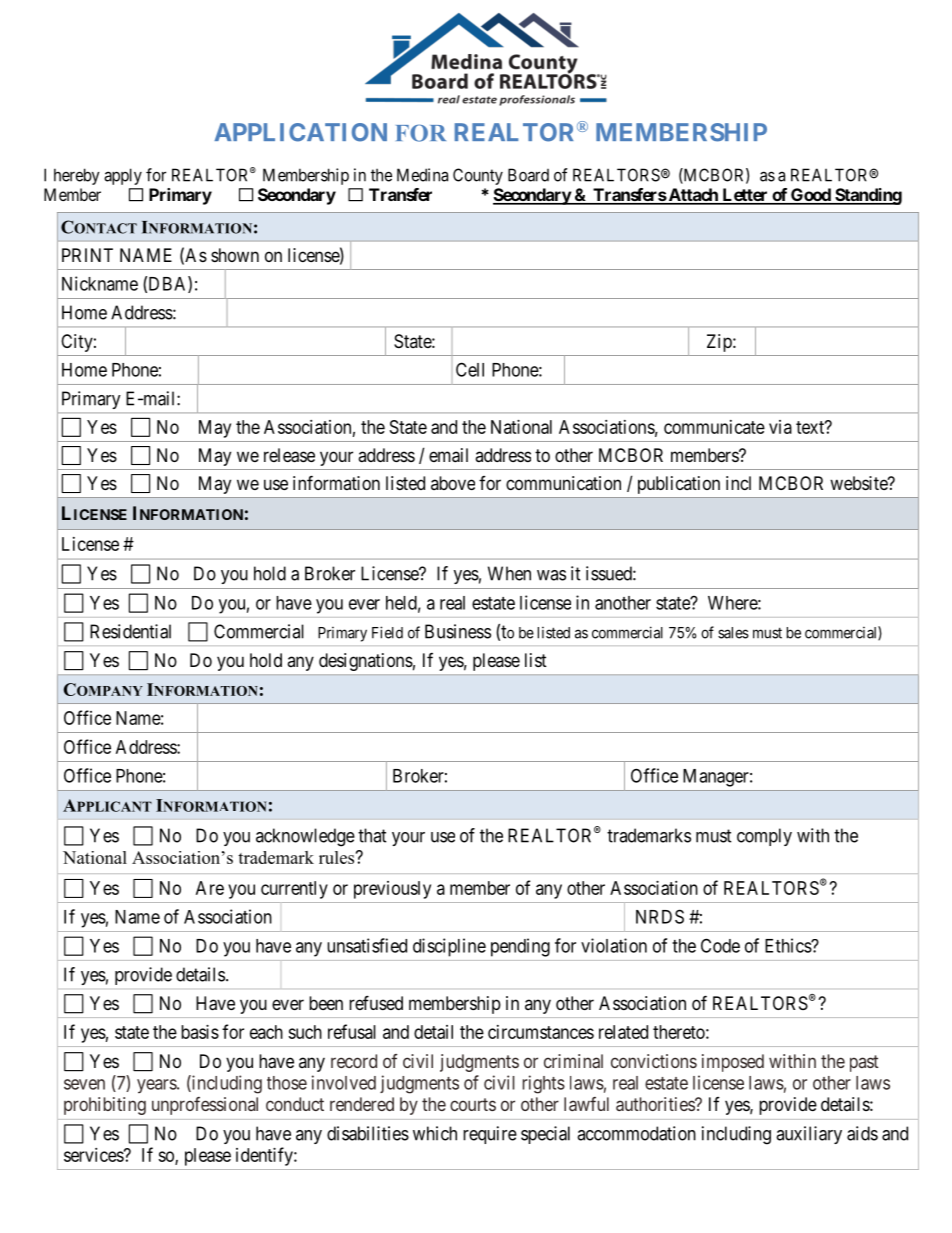  I want to click on apply, so click(123, 176).
